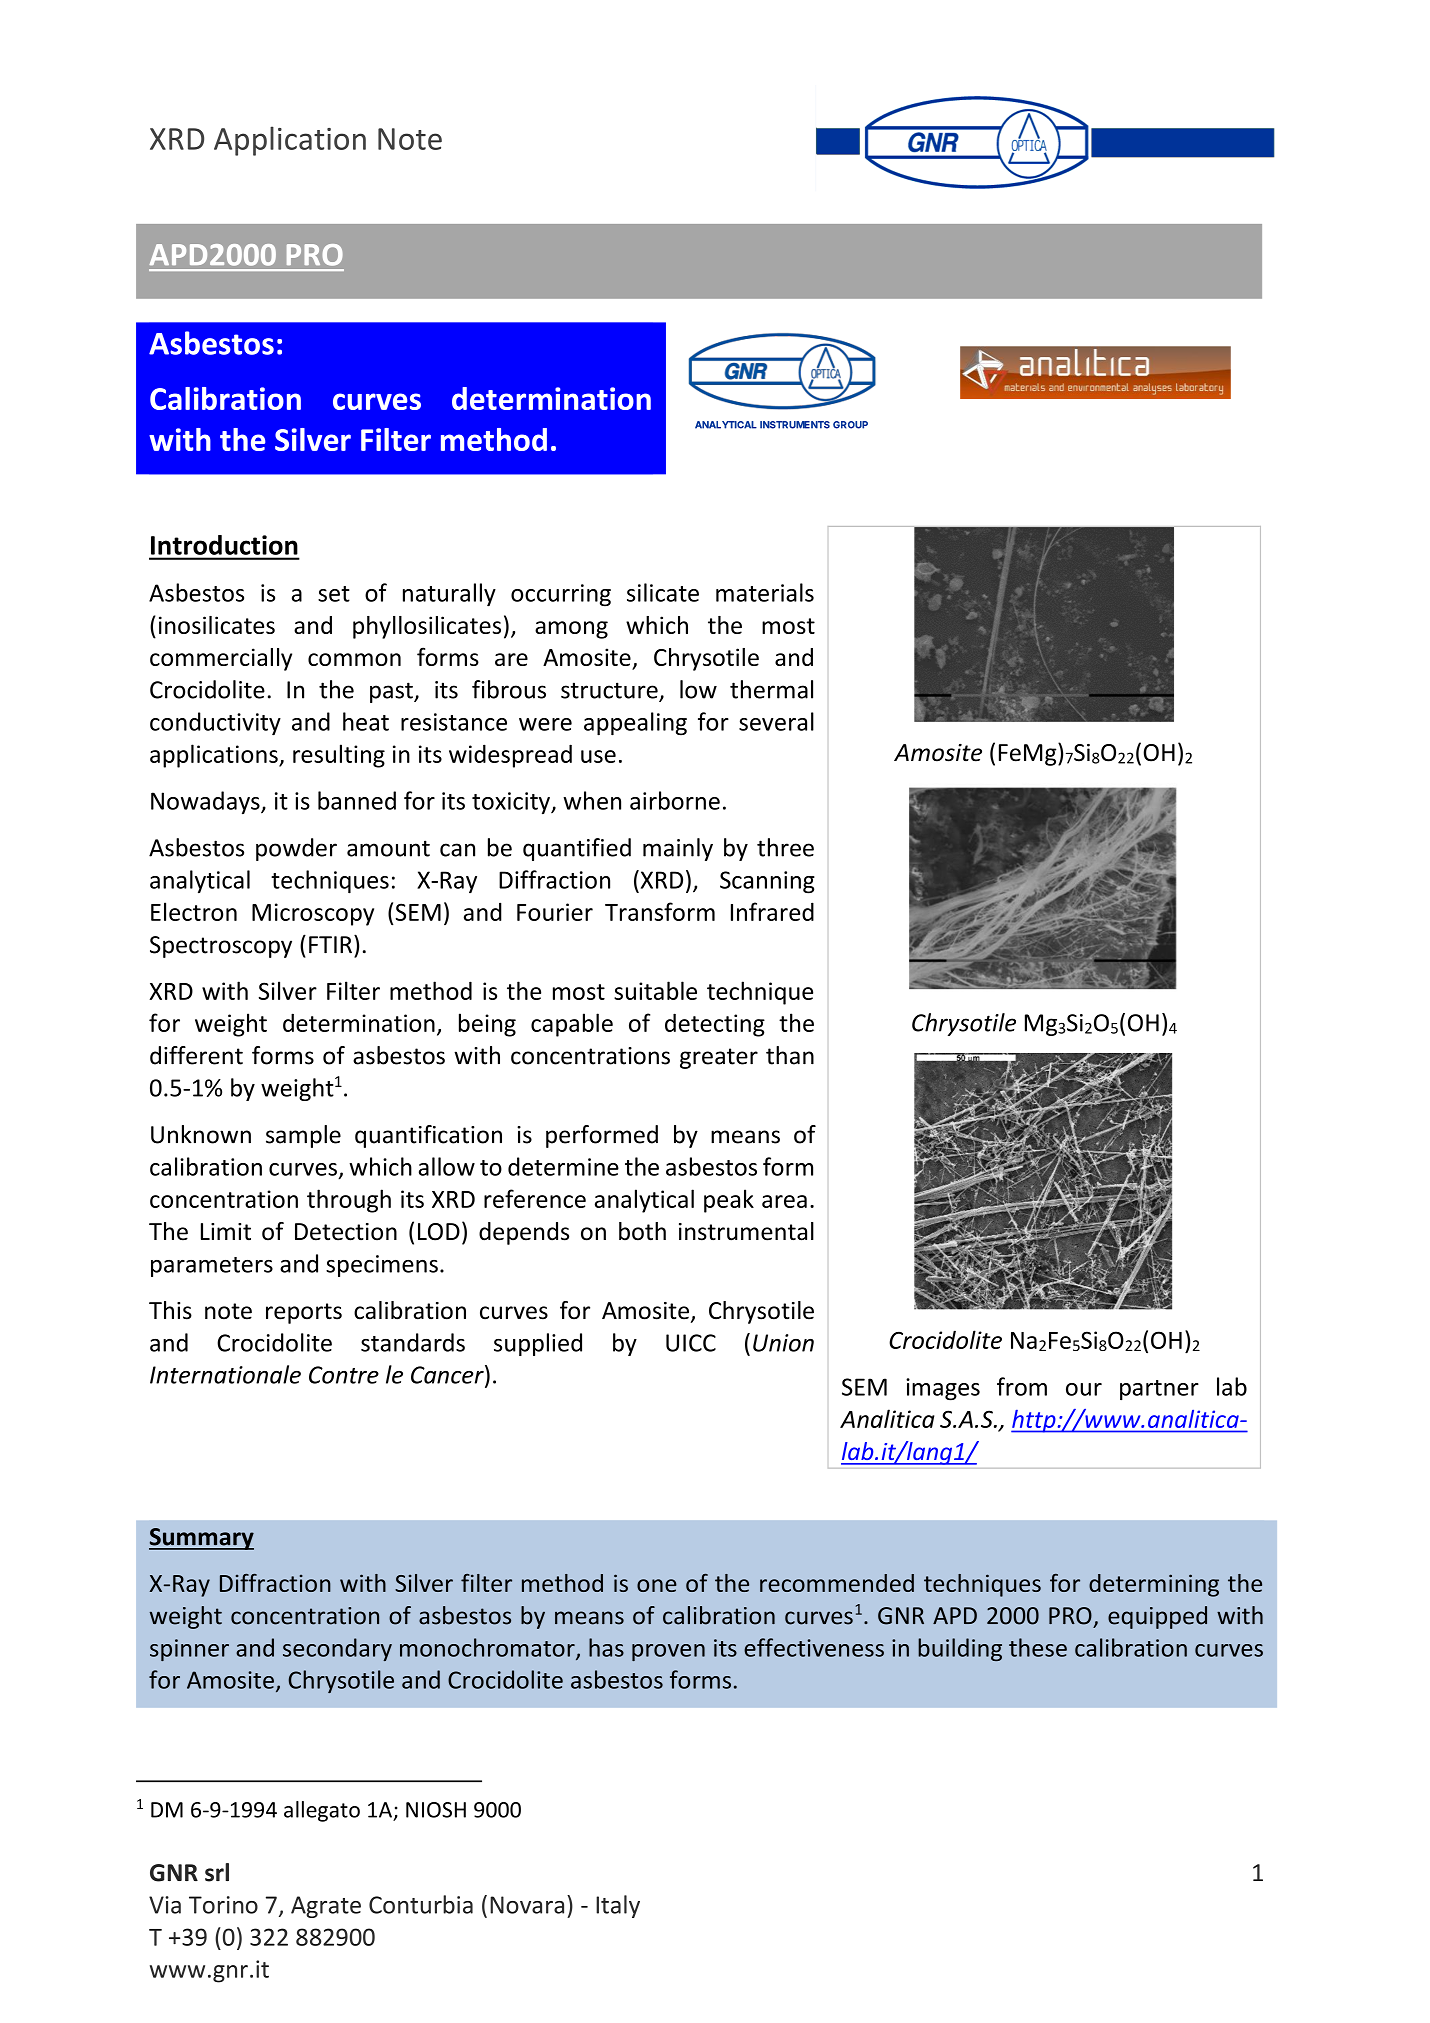 The image size is (1430, 2023). What do you see at coordinates (303, 1136) in the screenshot?
I see `sample` at bounding box center [303, 1136].
